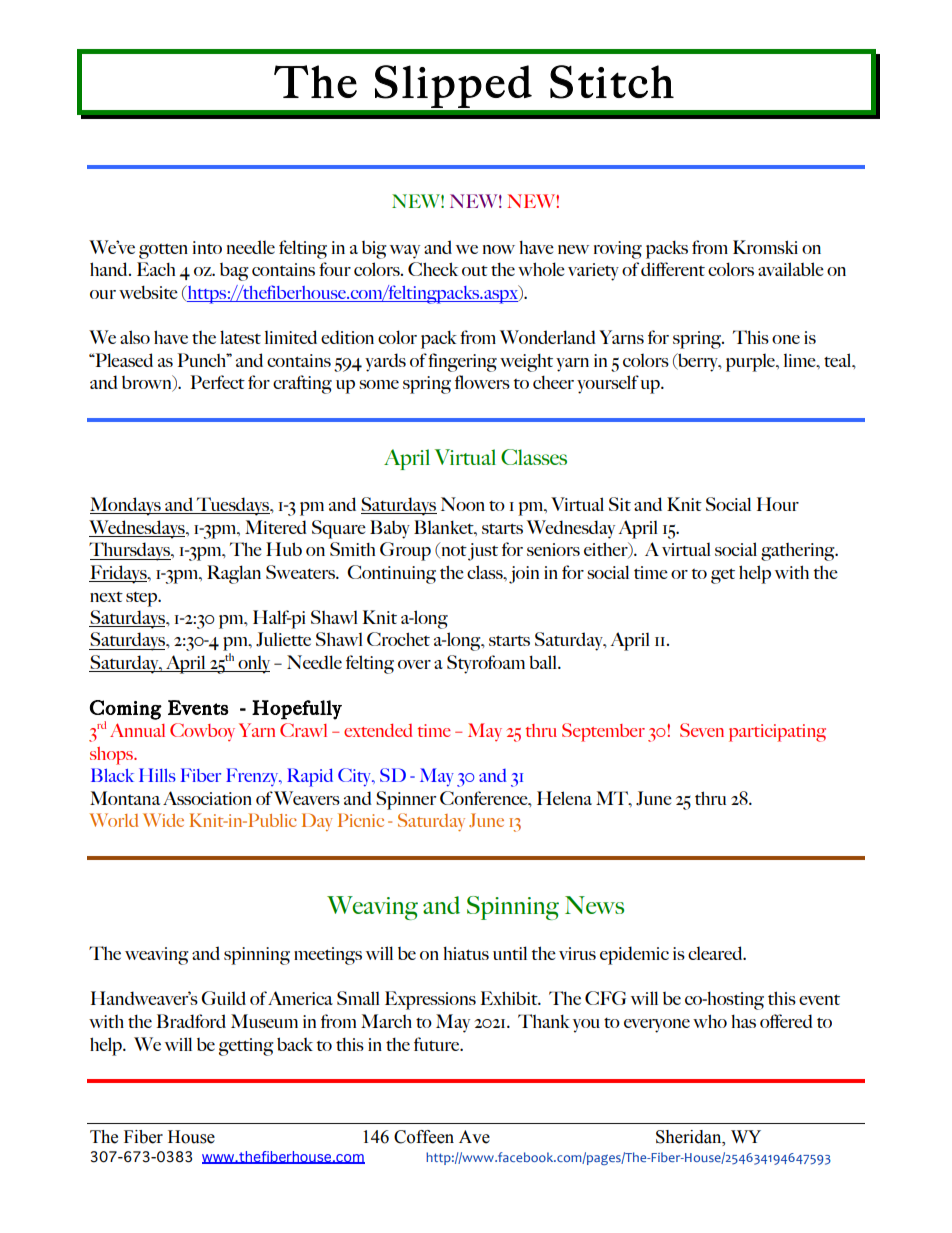 This screenshot has height=1233, width=952. What do you see at coordinates (207, 247) in the screenshot?
I see `into` at bounding box center [207, 247].
